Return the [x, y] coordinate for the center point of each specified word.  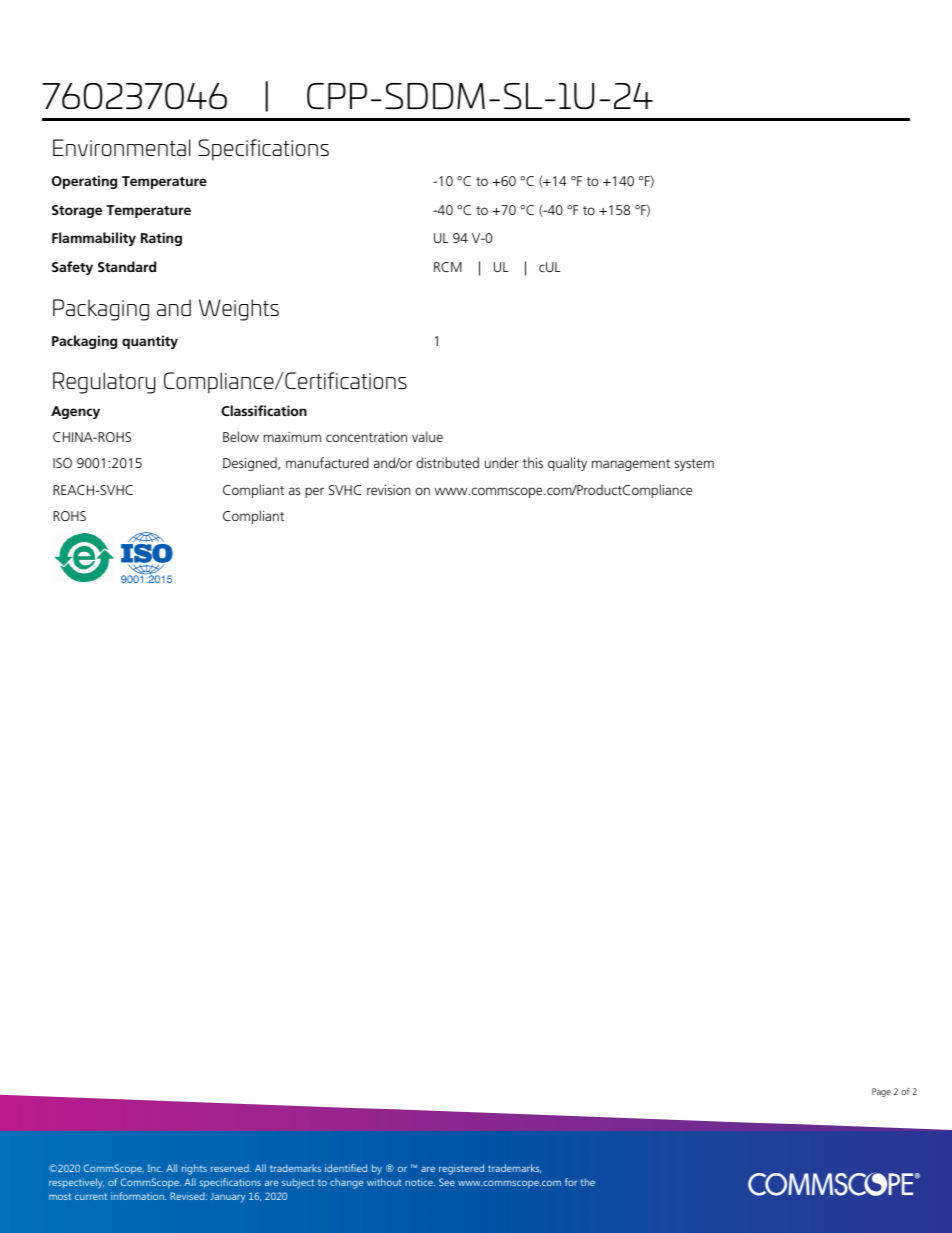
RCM [448, 267]
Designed [251, 464]
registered [461, 1169]
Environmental [121, 147]
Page [881, 1092]
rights [194, 1169]
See [447, 1182]
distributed [447, 462]
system [694, 465]
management [631, 465]
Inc [155, 1168]
